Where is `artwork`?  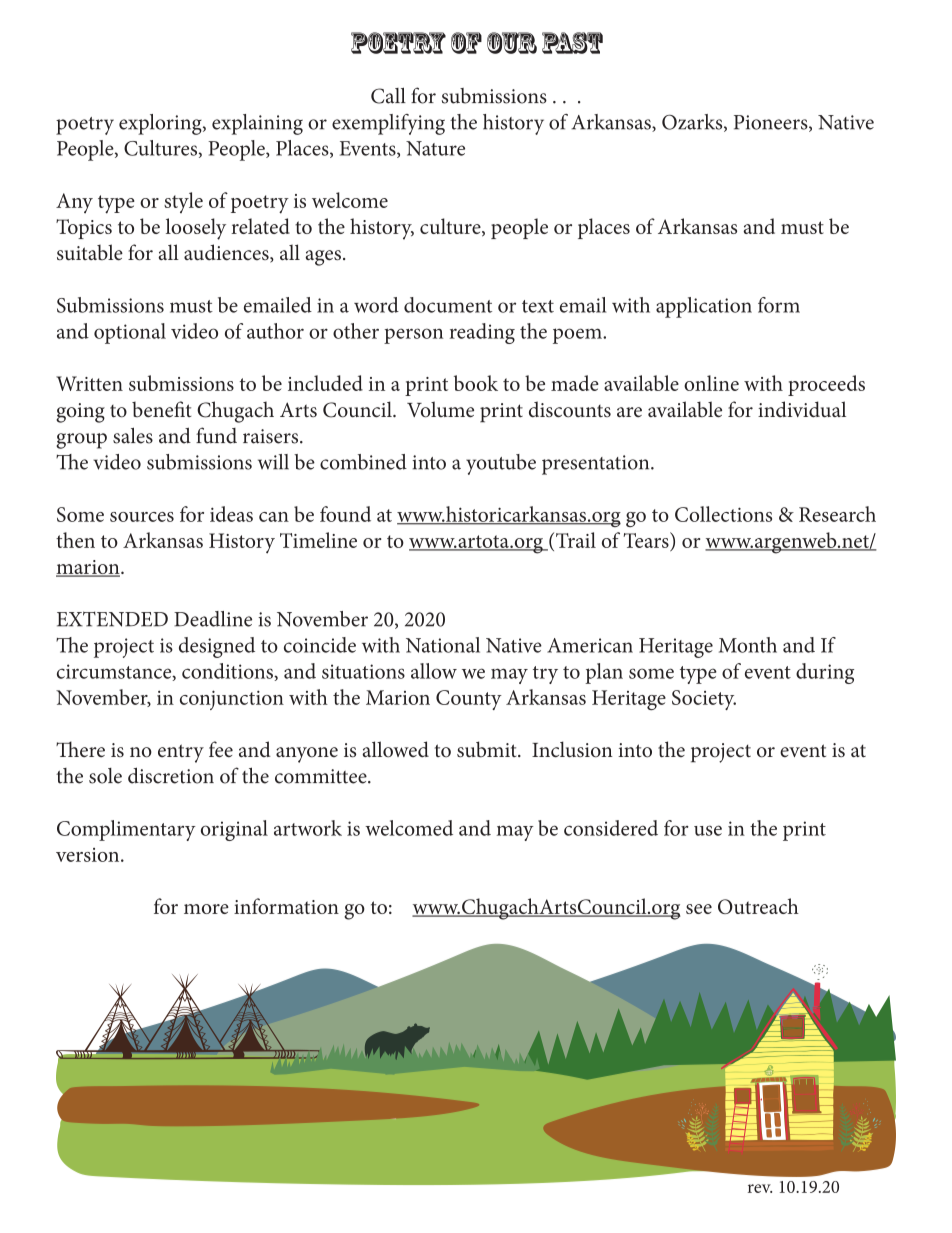 artwork is located at coordinates (308, 828).
